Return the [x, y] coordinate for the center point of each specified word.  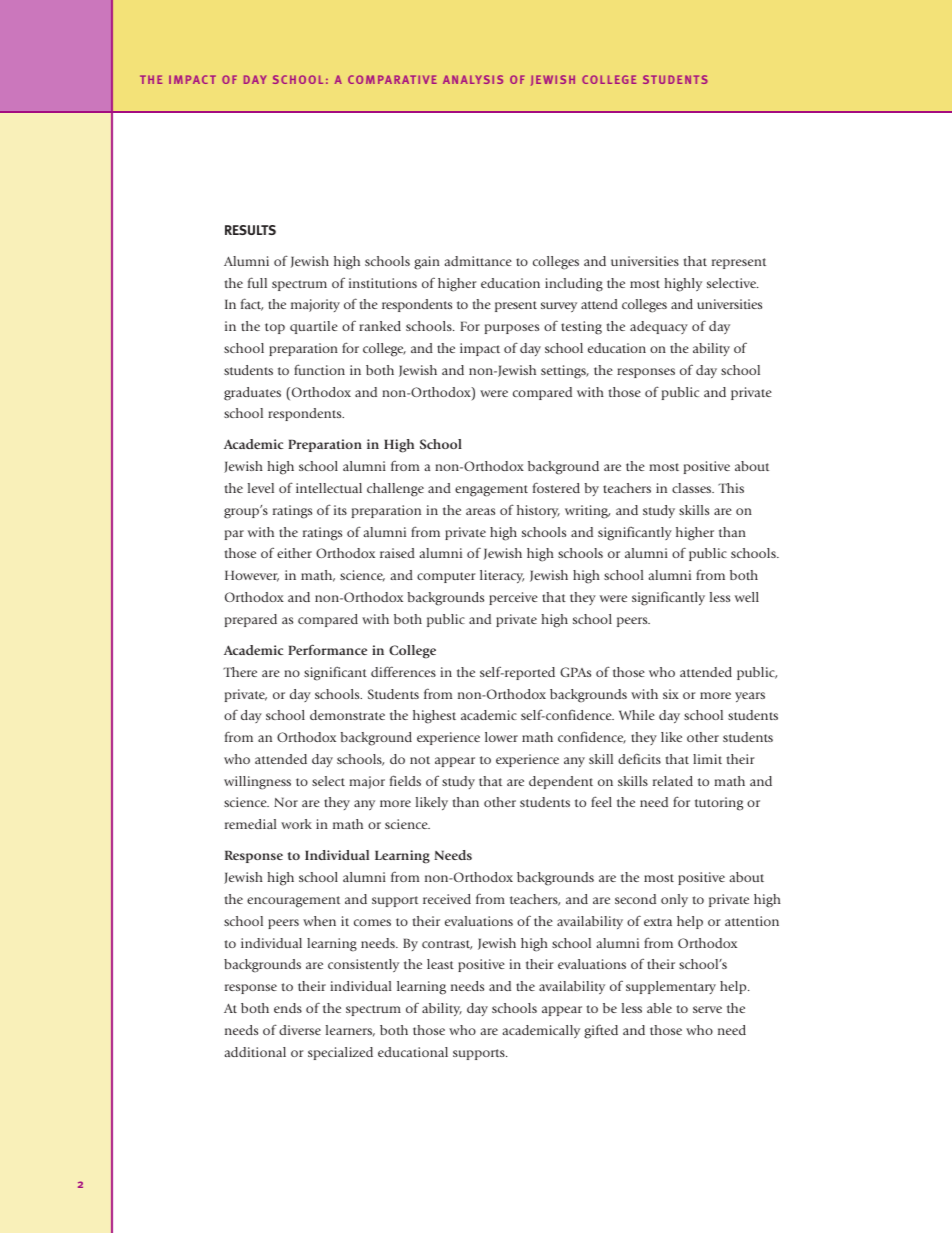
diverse [300, 1030]
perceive [513, 598]
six [671, 694]
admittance [478, 261]
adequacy [659, 327]
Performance [327, 649]
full [257, 282]
